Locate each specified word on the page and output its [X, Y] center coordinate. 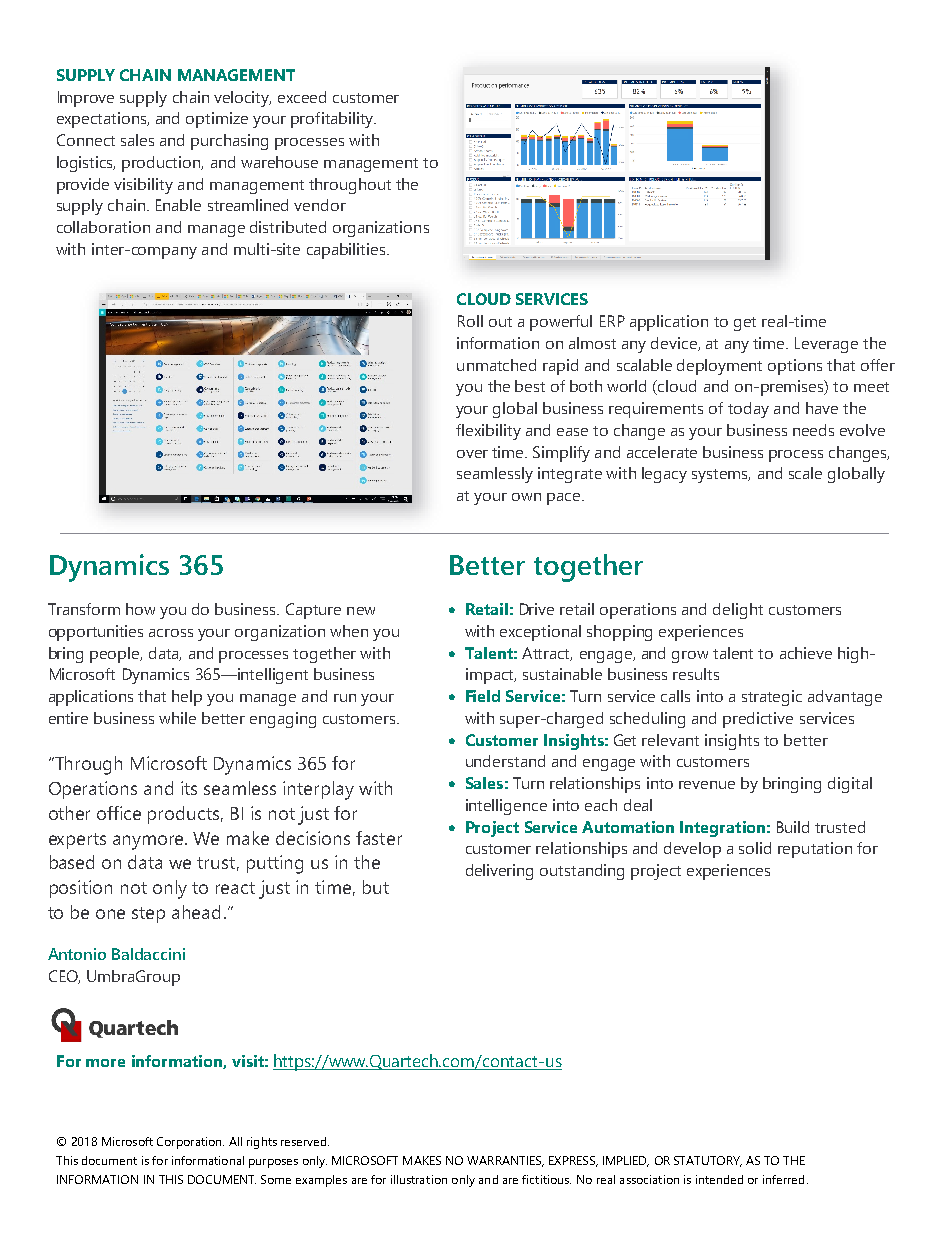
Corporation [190, 1143]
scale [805, 473]
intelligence [506, 807]
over [472, 454]
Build [793, 827]
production [162, 164]
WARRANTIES [505, 1161]
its [189, 788]
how [140, 609]
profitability [333, 120]
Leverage [826, 345]
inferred [783, 1179]
